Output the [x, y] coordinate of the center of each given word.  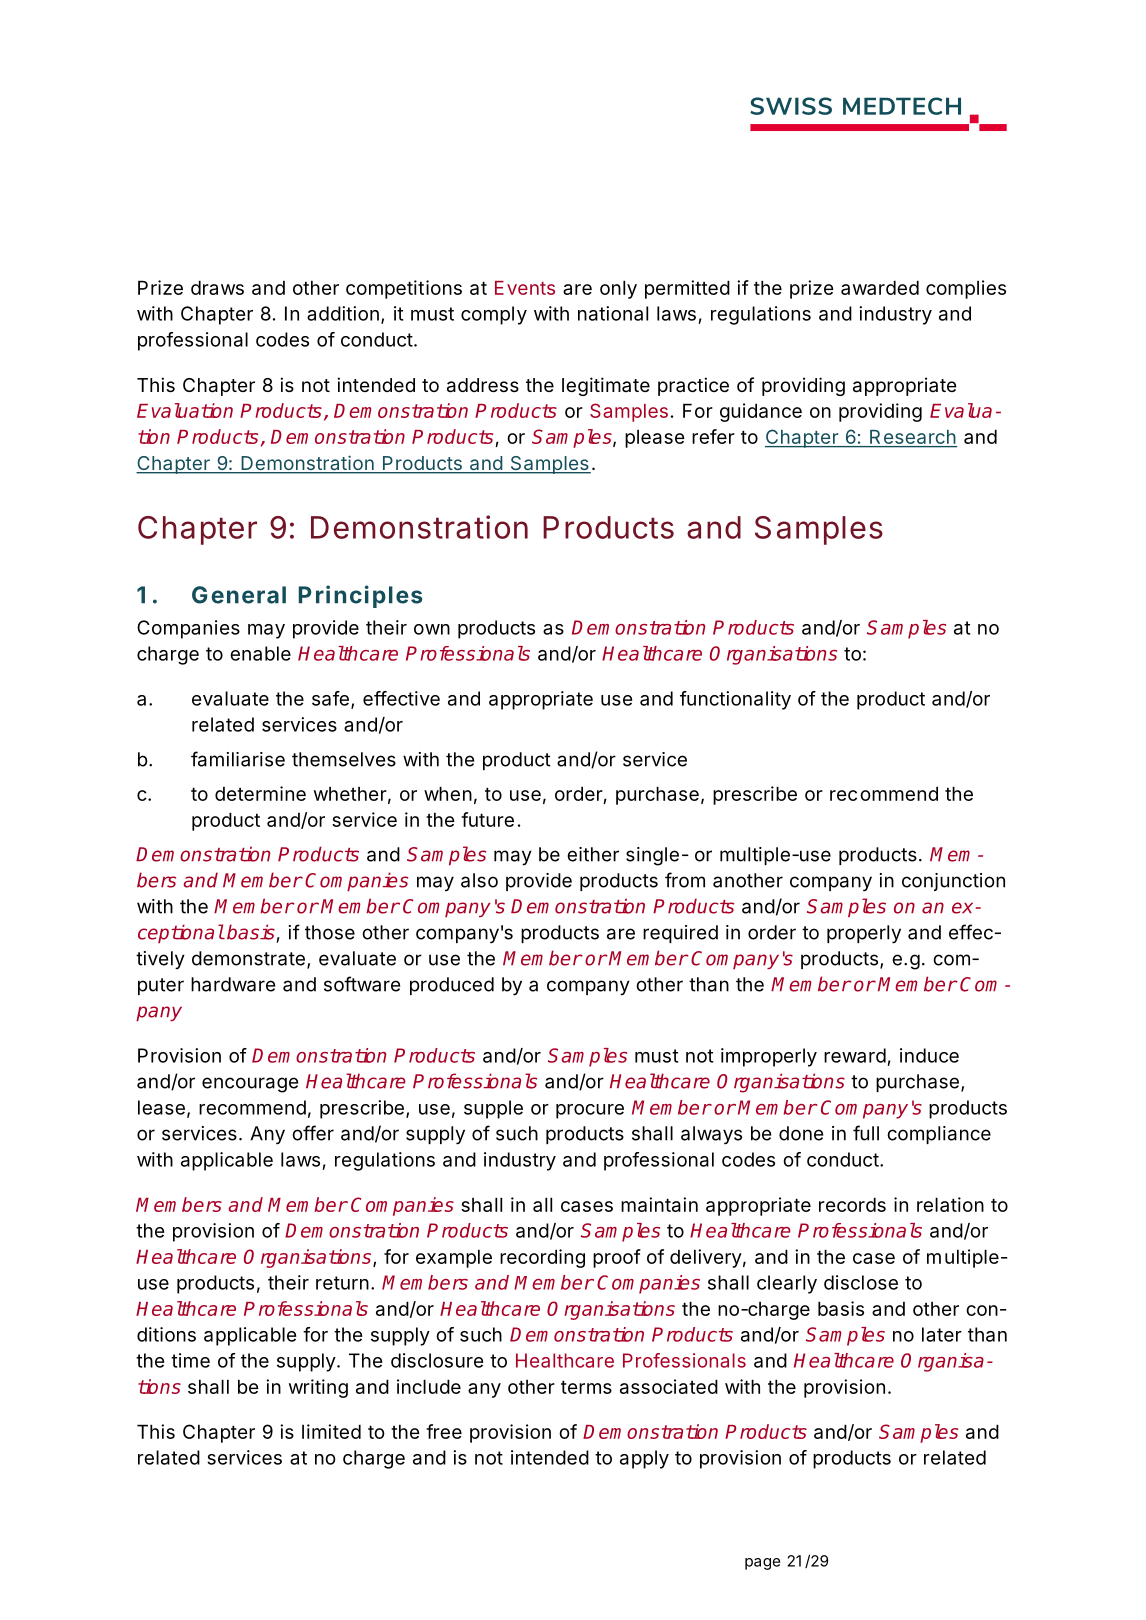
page [763, 1564]
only [618, 289]
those [330, 932]
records [852, 1204]
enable [260, 653]
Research [912, 438]
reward [855, 1055]
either [593, 854]
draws [217, 287]
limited [331, 1431]
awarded [880, 287]
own [432, 629]
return [342, 1283]
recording [542, 1258]
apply [644, 1459]
